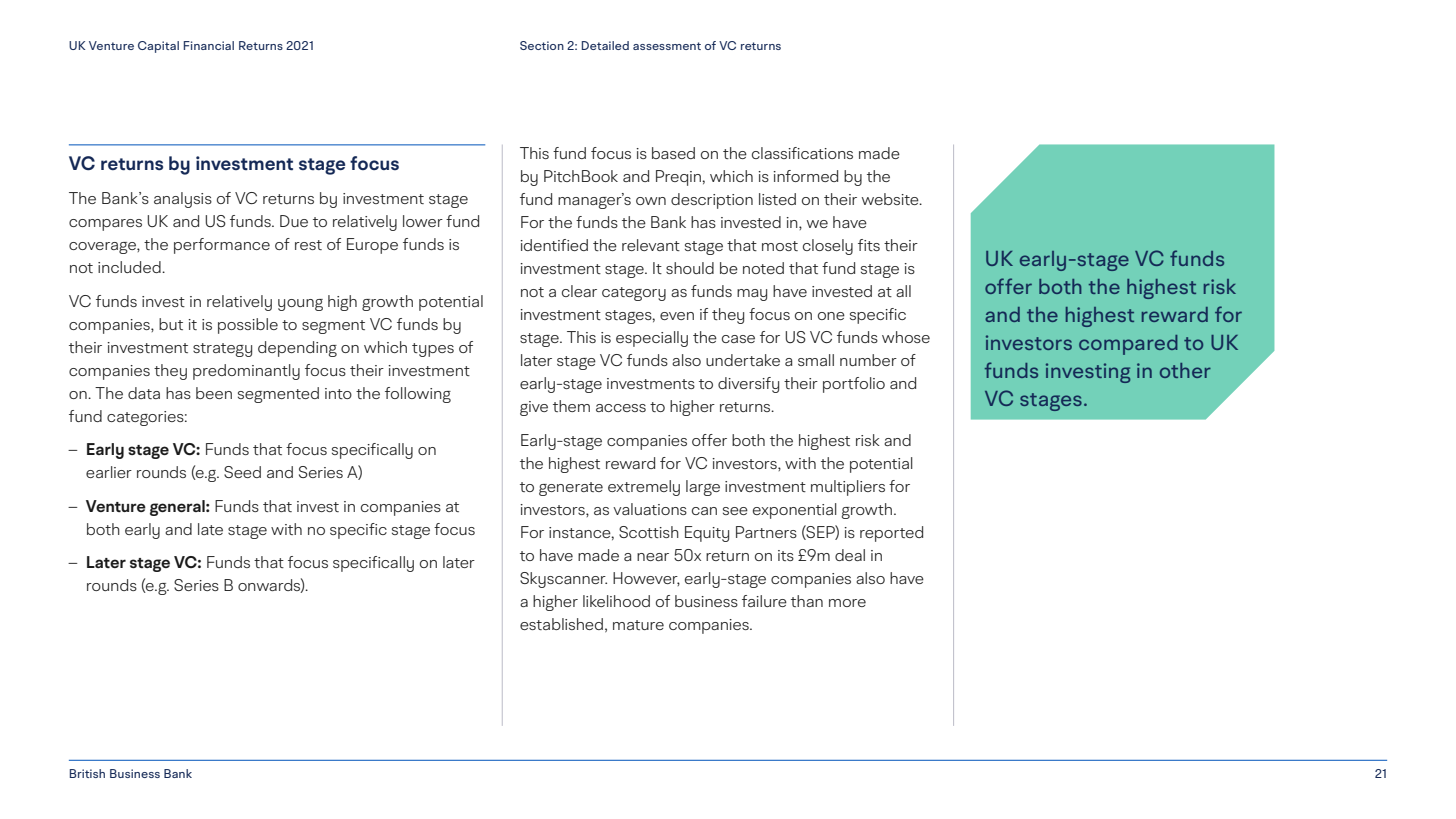 The width and height of the screenshot is (1456, 819). What do you see at coordinates (869, 245) in the screenshot?
I see `fits` at bounding box center [869, 245].
